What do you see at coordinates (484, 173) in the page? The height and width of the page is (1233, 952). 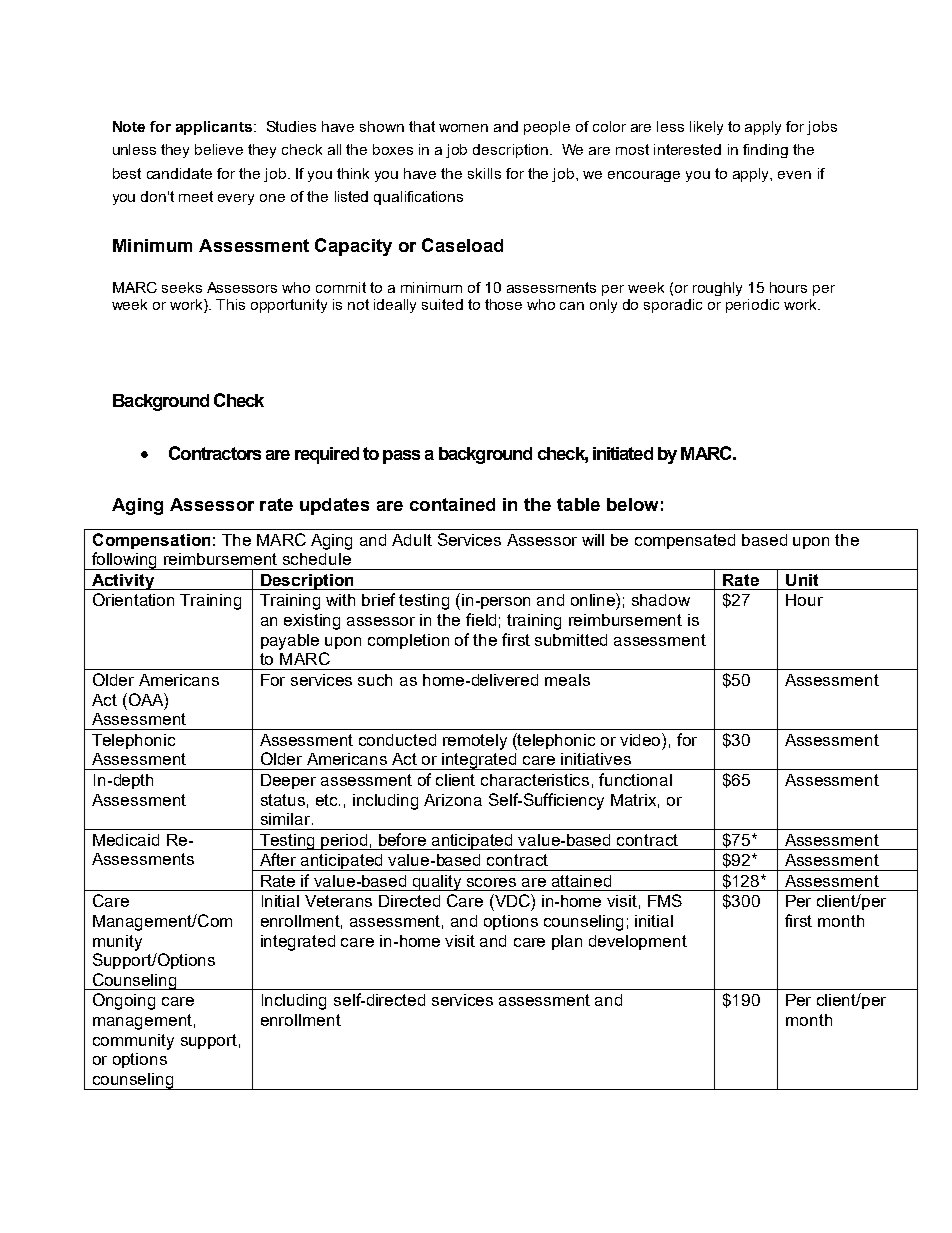 I see `skills` at bounding box center [484, 173].
